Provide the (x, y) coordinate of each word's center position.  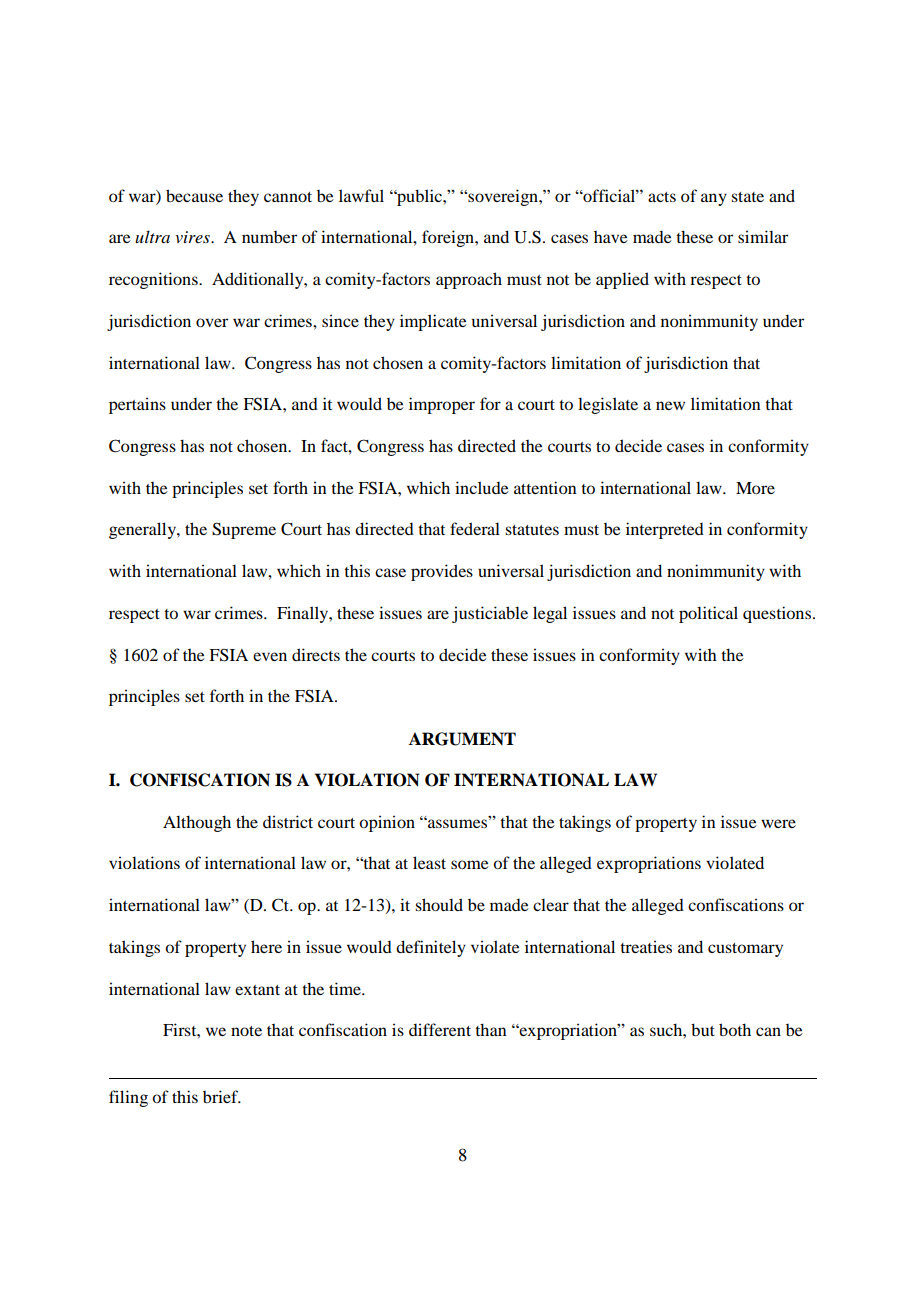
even (270, 656)
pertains (137, 405)
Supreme (244, 530)
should (439, 904)
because (194, 195)
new (670, 405)
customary (745, 950)
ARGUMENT (462, 739)
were (778, 823)
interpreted (665, 530)
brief (221, 1096)
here (266, 946)
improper (442, 405)
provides (442, 572)
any (714, 199)
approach (469, 280)
